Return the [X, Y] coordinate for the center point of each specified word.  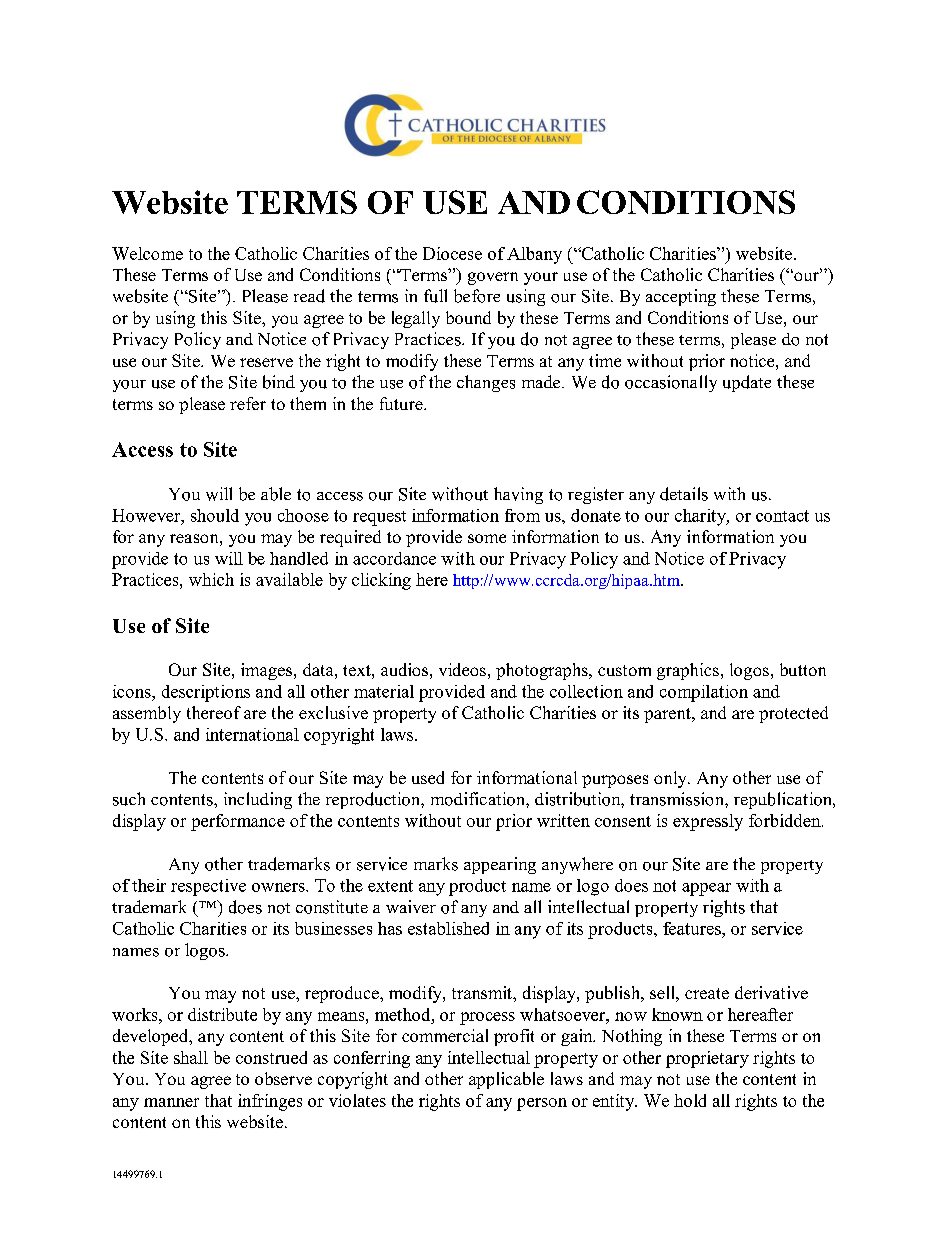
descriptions [206, 693]
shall [191, 1057]
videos [462, 669]
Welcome [147, 253]
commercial [445, 1035]
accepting [681, 297]
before [477, 296]
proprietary [707, 1059]
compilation [704, 693]
